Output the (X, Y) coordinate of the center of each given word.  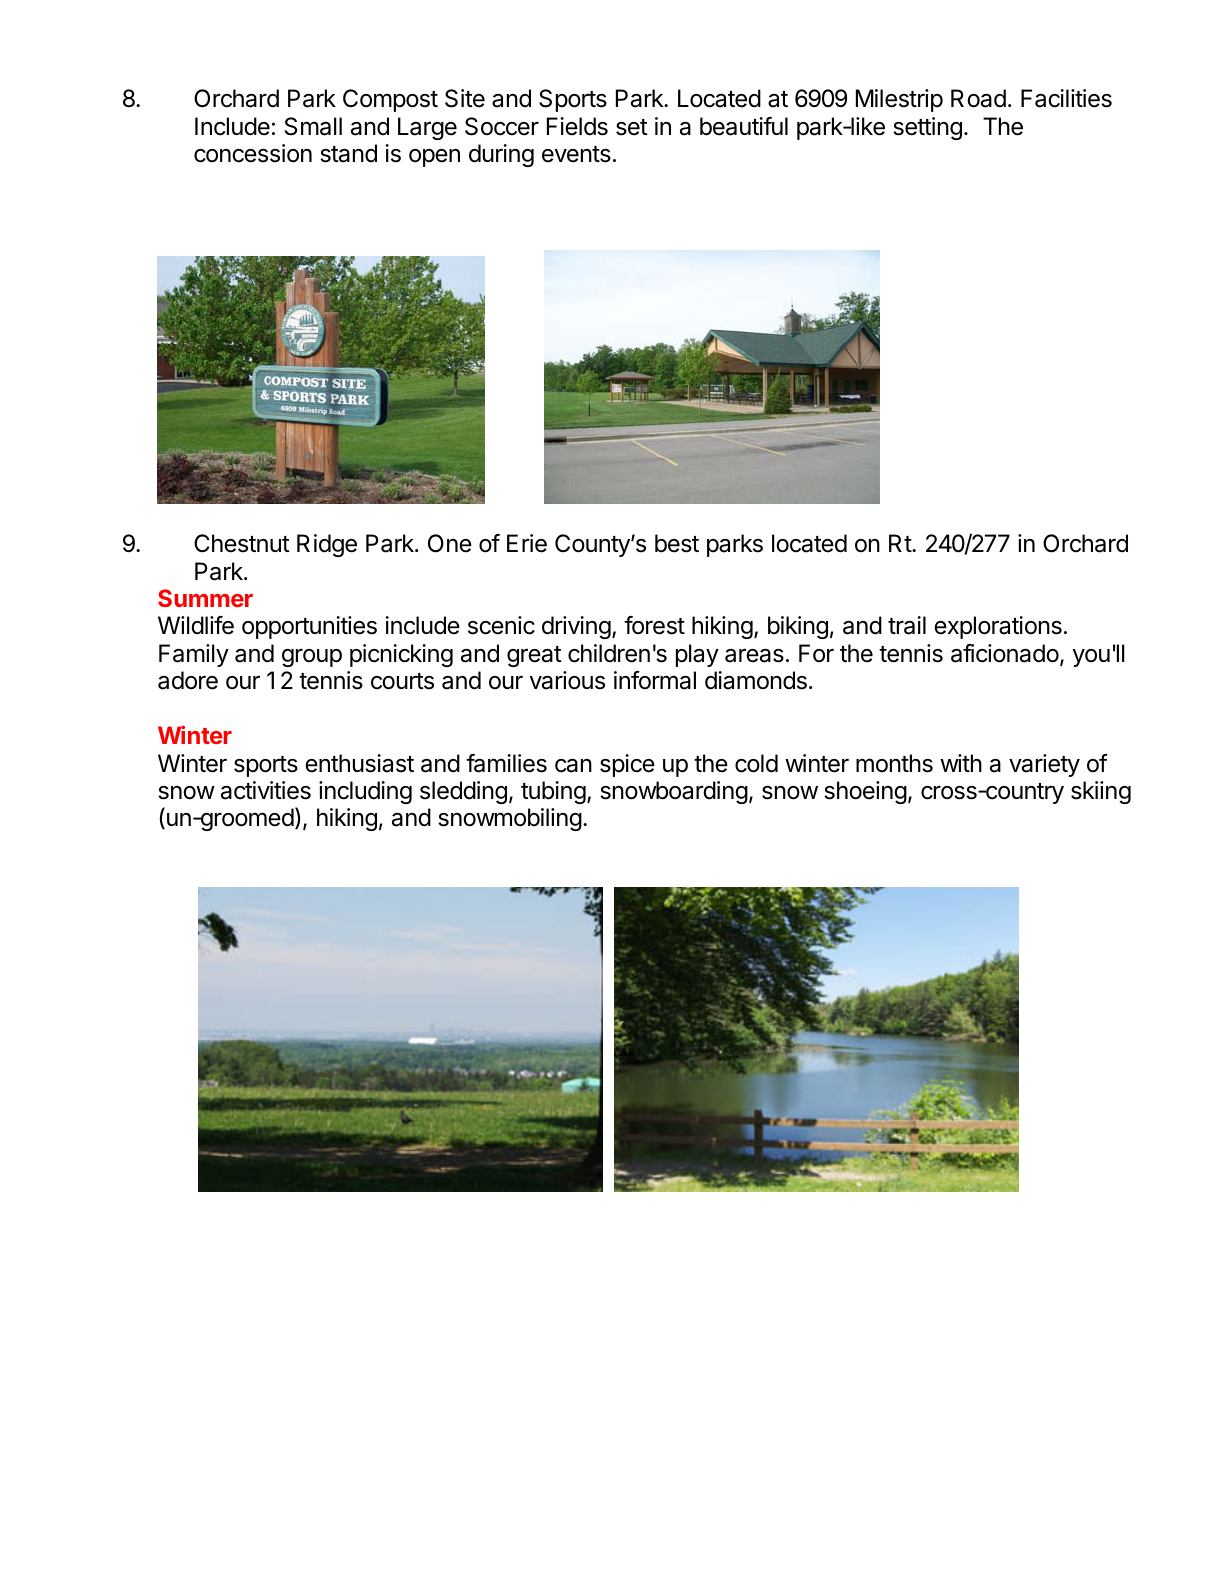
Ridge (327, 545)
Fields (577, 126)
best (677, 543)
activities (266, 790)
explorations (998, 627)
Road (978, 98)
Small (313, 126)
